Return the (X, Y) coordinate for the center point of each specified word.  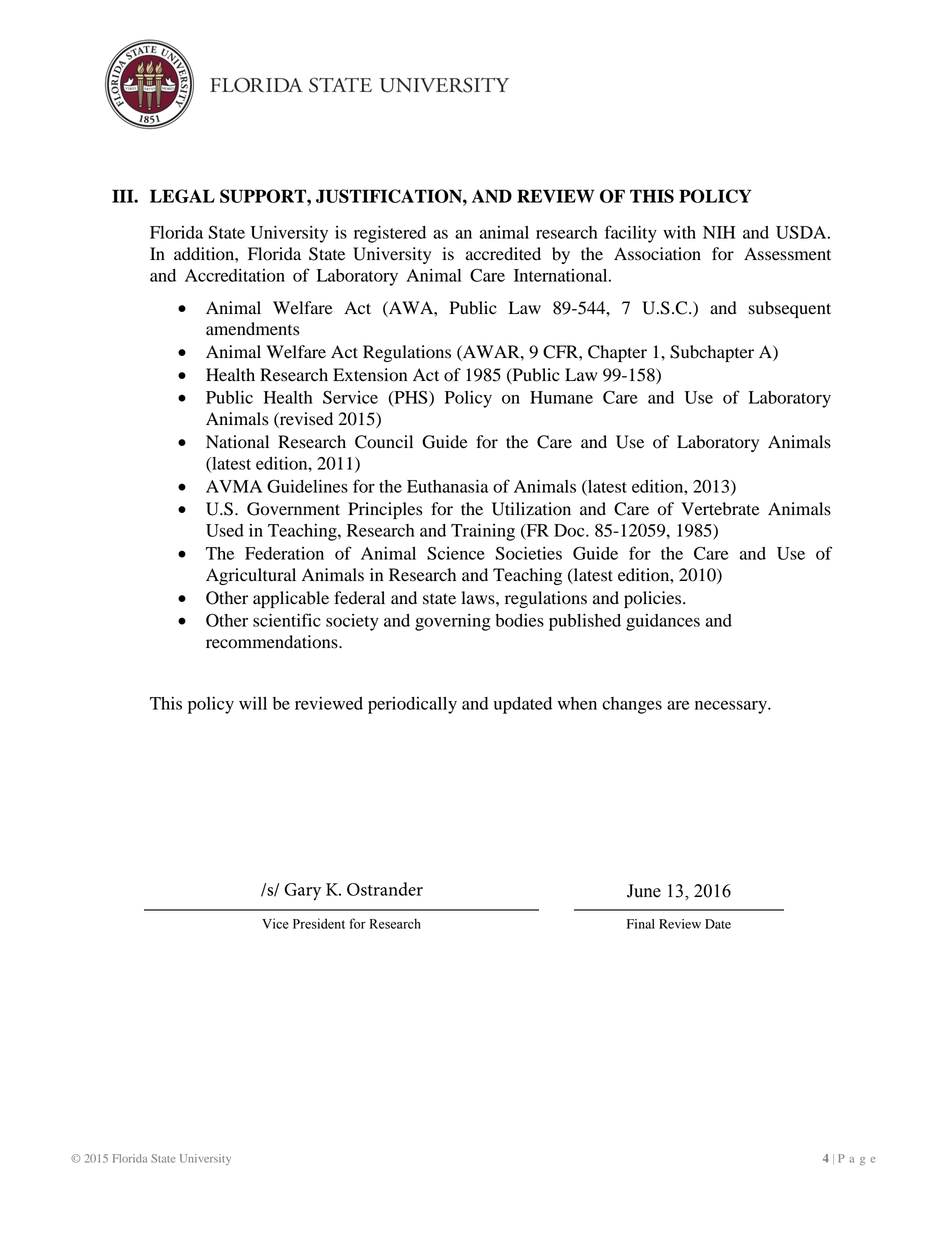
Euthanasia (447, 486)
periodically (412, 705)
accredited (503, 254)
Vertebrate (720, 509)
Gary (303, 892)
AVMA (234, 486)
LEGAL (182, 196)
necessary (732, 707)
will (253, 703)
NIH (719, 232)
